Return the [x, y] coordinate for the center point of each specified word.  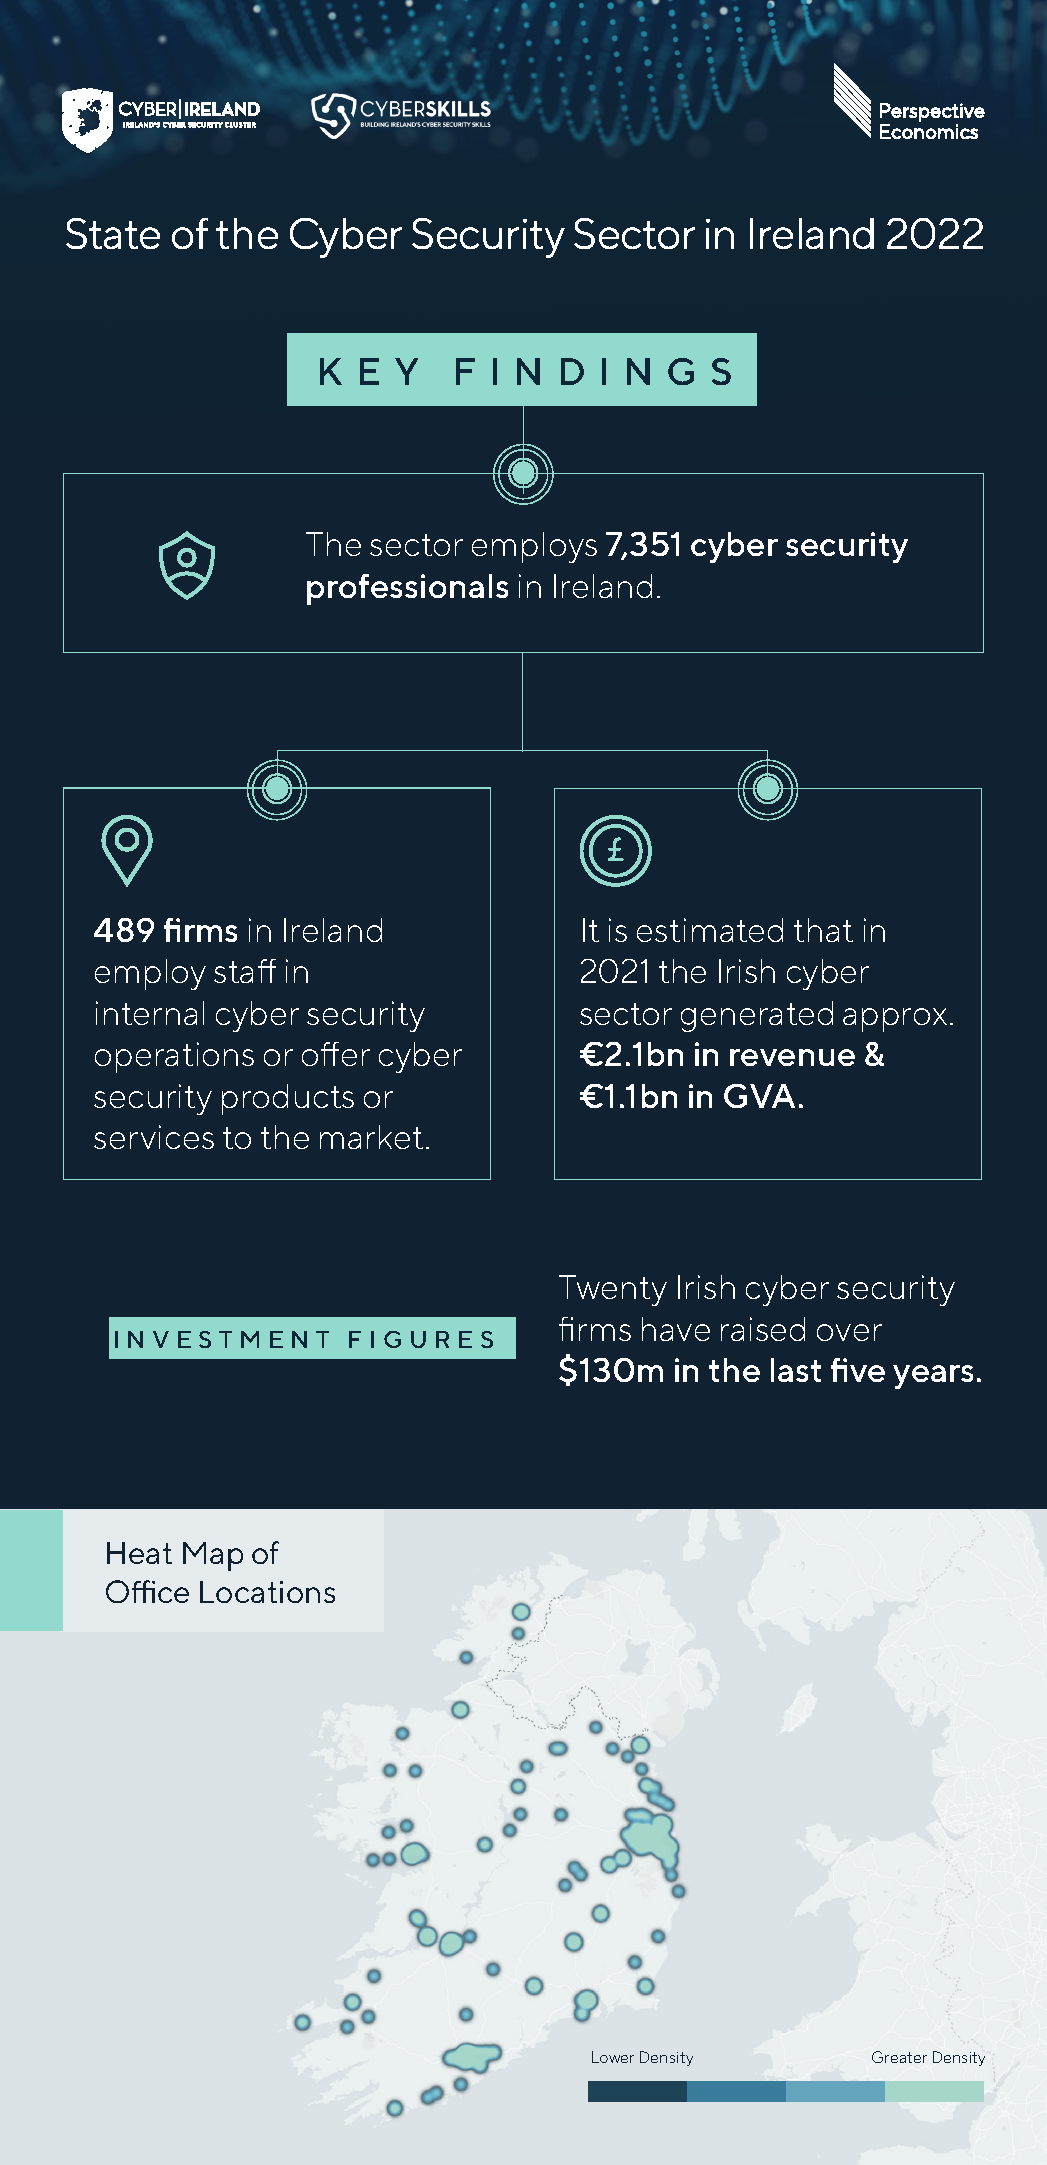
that [823, 930]
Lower [613, 2057]
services [154, 1137]
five [858, 1370]
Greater [899, 2057]
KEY [369, 371]
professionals [407, 589]
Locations [267, 1592]
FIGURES [421, 1339]
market [371, 1137]
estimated [710, 930]
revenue [792, 1057]
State [113, 233]
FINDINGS [593, 371]
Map [213, 1556]
